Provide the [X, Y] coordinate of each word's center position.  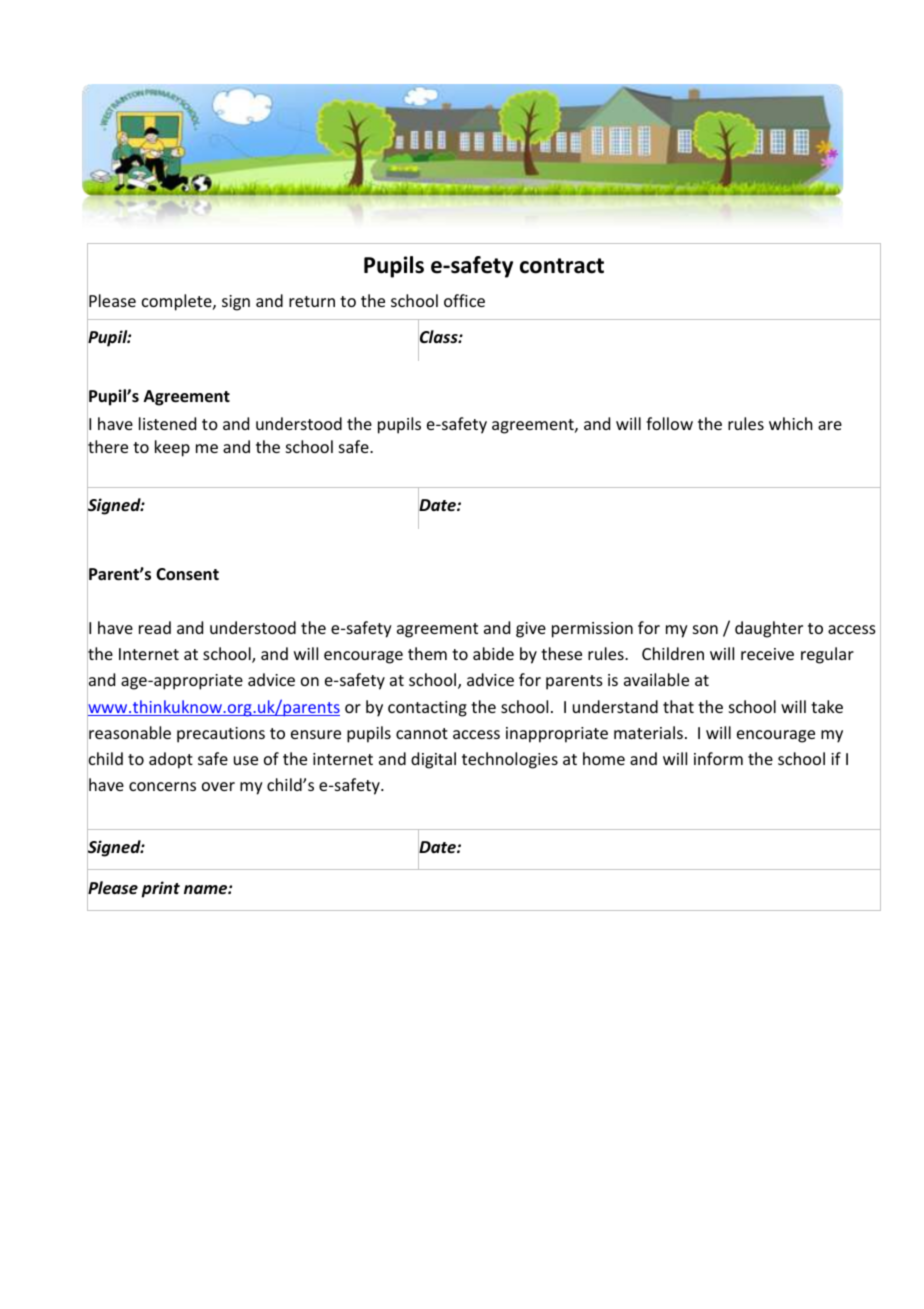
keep [172, 448]
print [160, 889]
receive [767, 654]
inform [718, 758]
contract [562, 266]
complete [178, 302]
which [790, 423]
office [464, 300]
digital [433, 760]
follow [669, 423]
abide [493, 653]
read [155, 627]
